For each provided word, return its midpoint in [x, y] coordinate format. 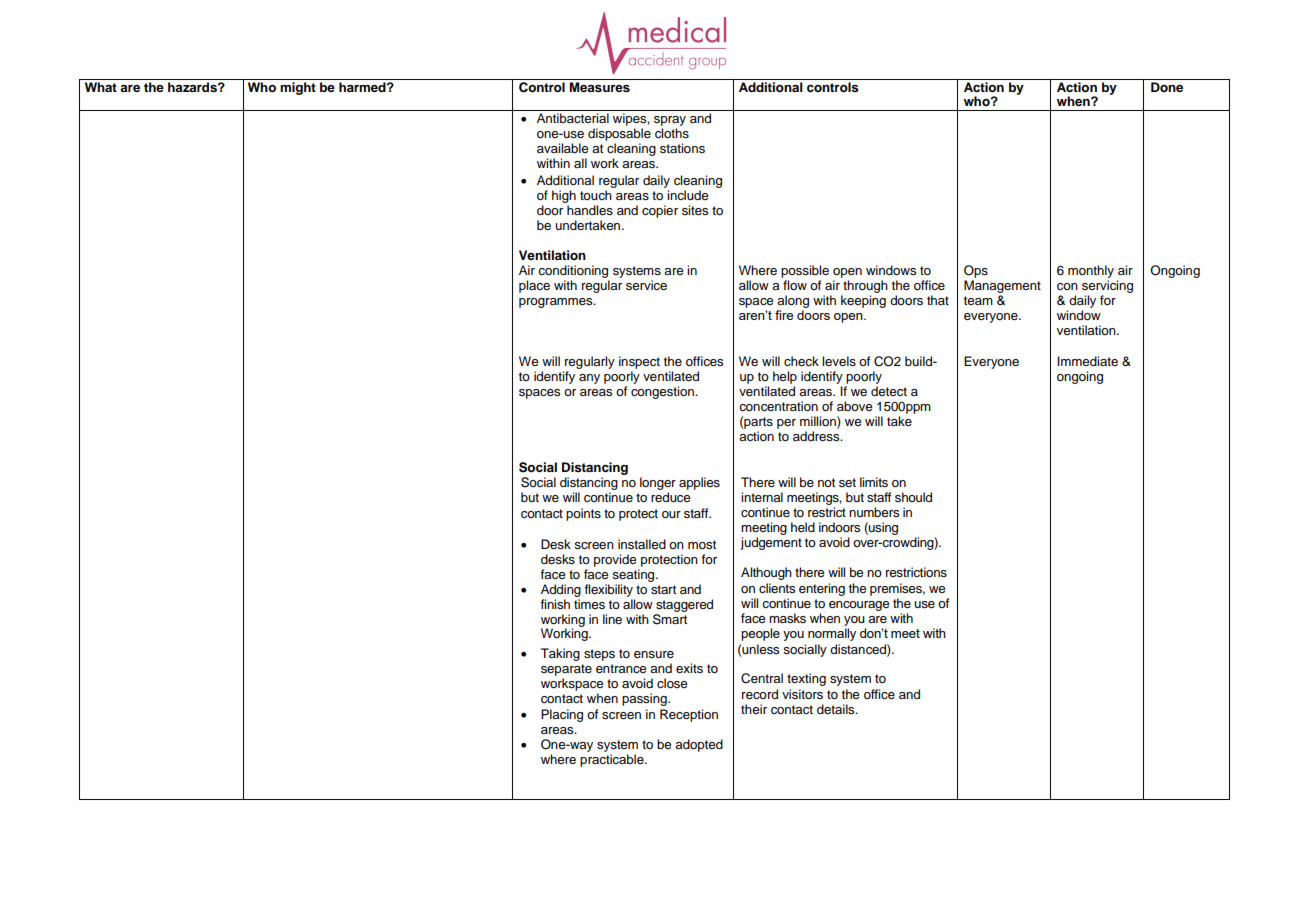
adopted [699, 745]
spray [670, 121]
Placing [562, 715]
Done [1167, 87]
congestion [663, 392]
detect [889, 391]
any [589, 379]
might [298, 88]
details [837, 709]
